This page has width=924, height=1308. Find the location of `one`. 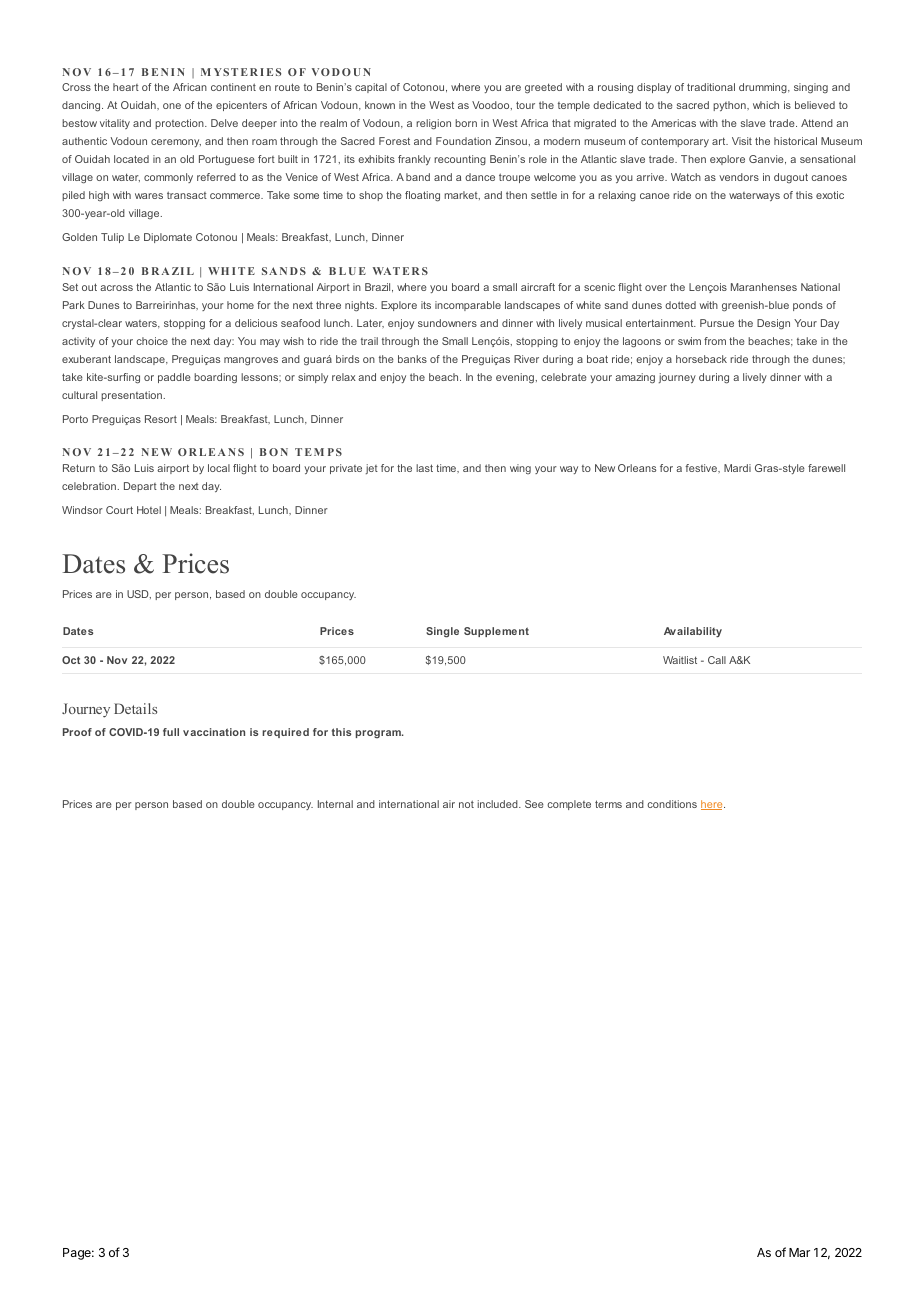

one is located at coordinates (172, 106).
